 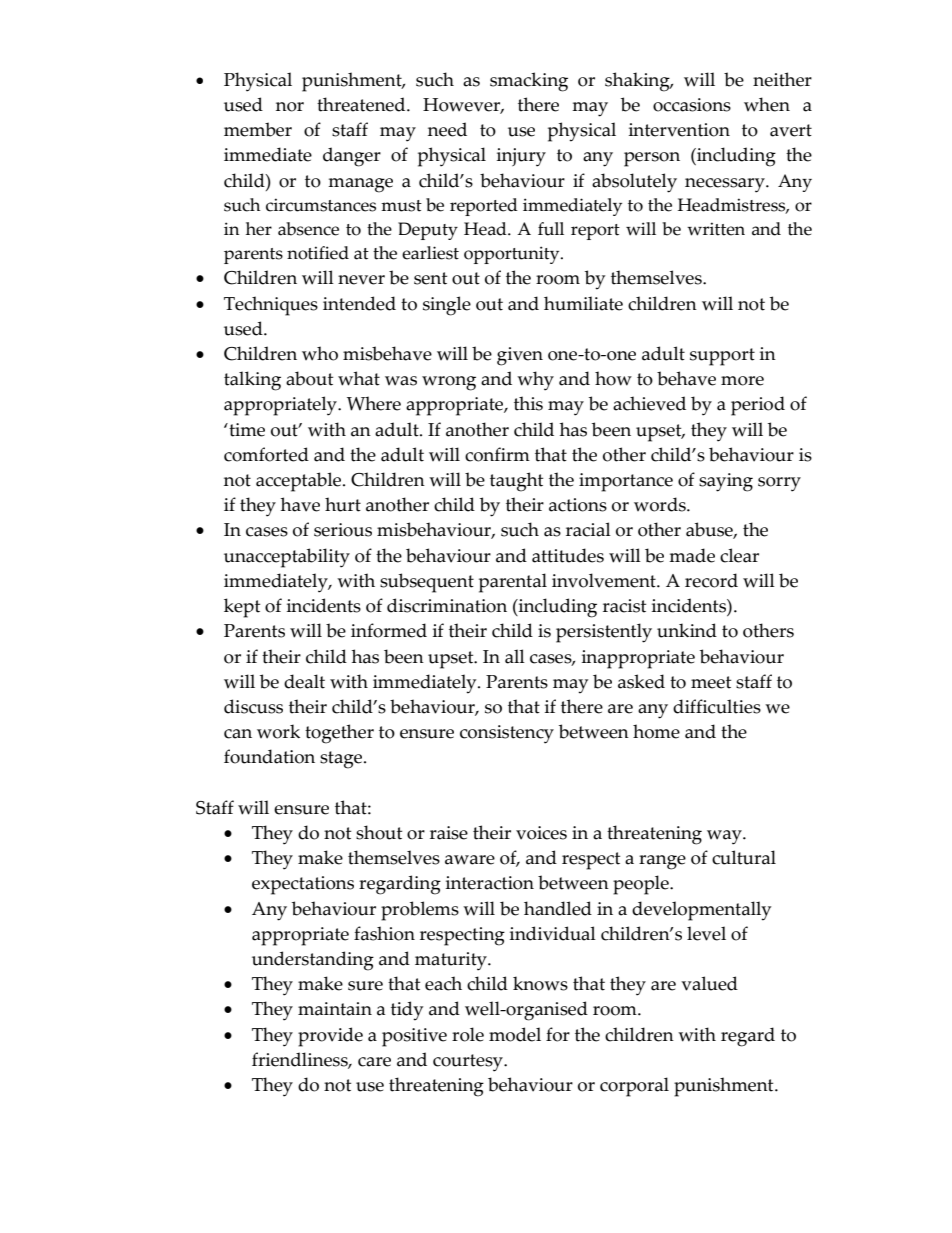 What do you see at coordinates (758, 406) in the page?
I see `period` at bounding box center [758, 406].
